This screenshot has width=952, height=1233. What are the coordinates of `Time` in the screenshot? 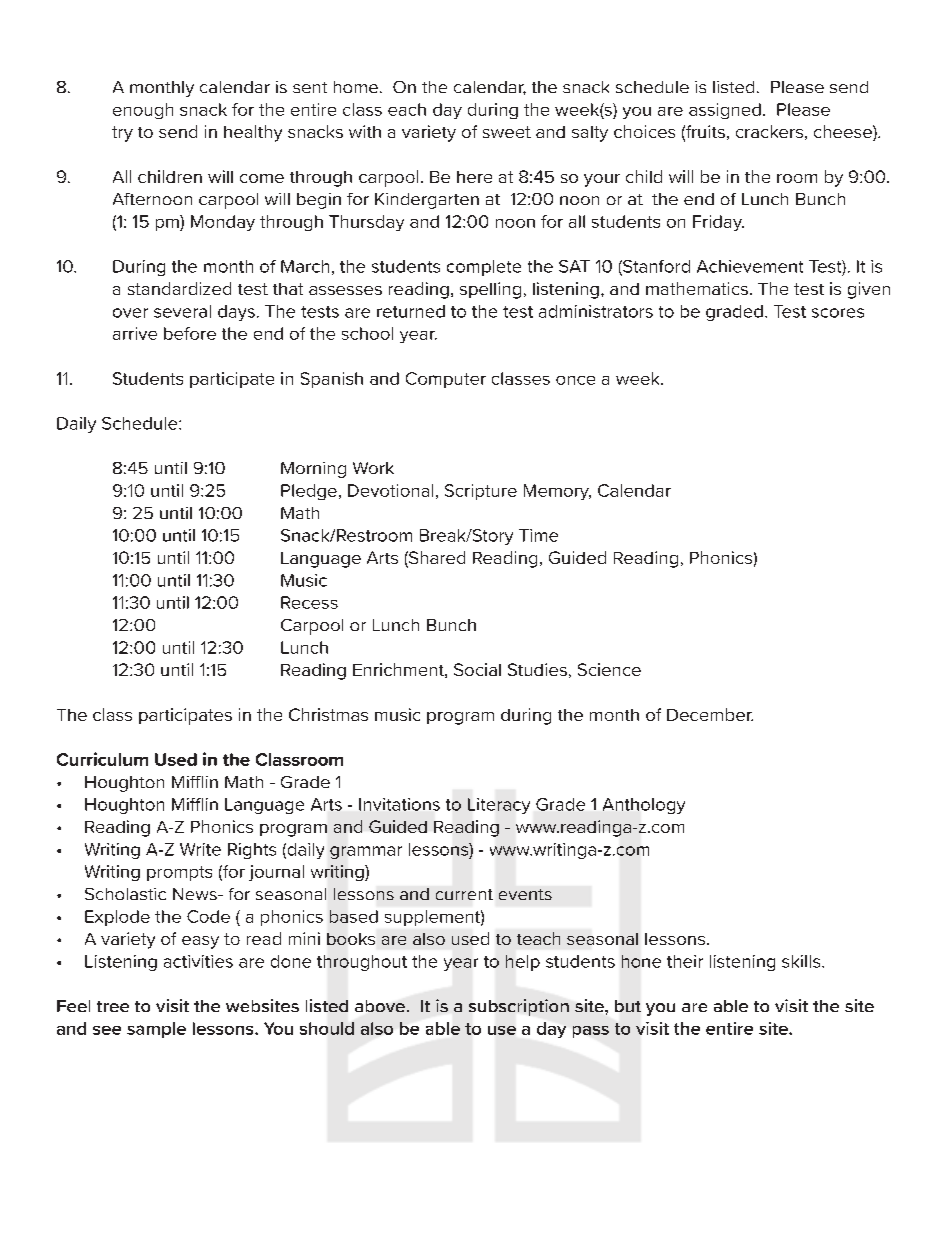 It's located at (538, 535).
